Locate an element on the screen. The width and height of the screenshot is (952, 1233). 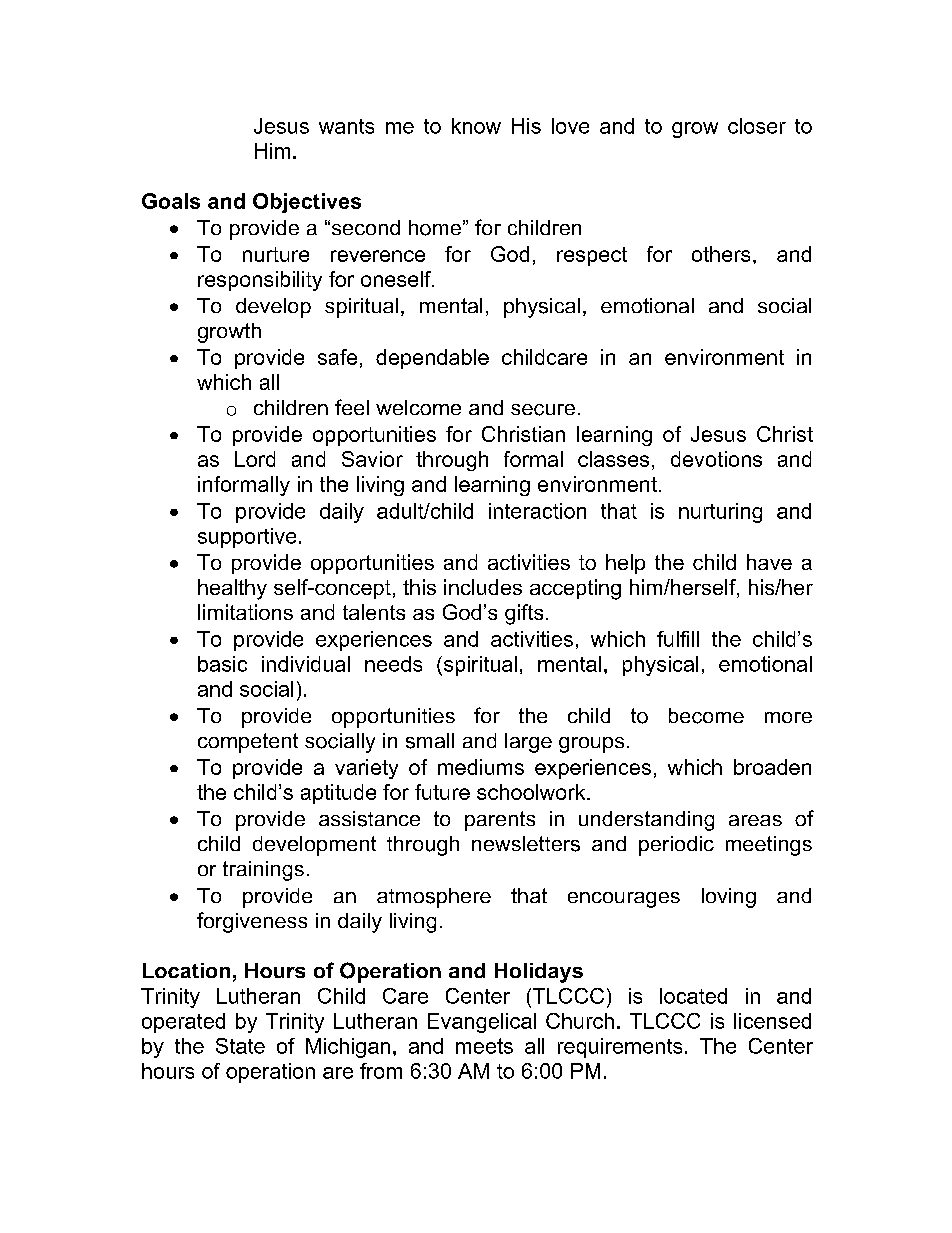
know is located at coordinates (476, 126).
